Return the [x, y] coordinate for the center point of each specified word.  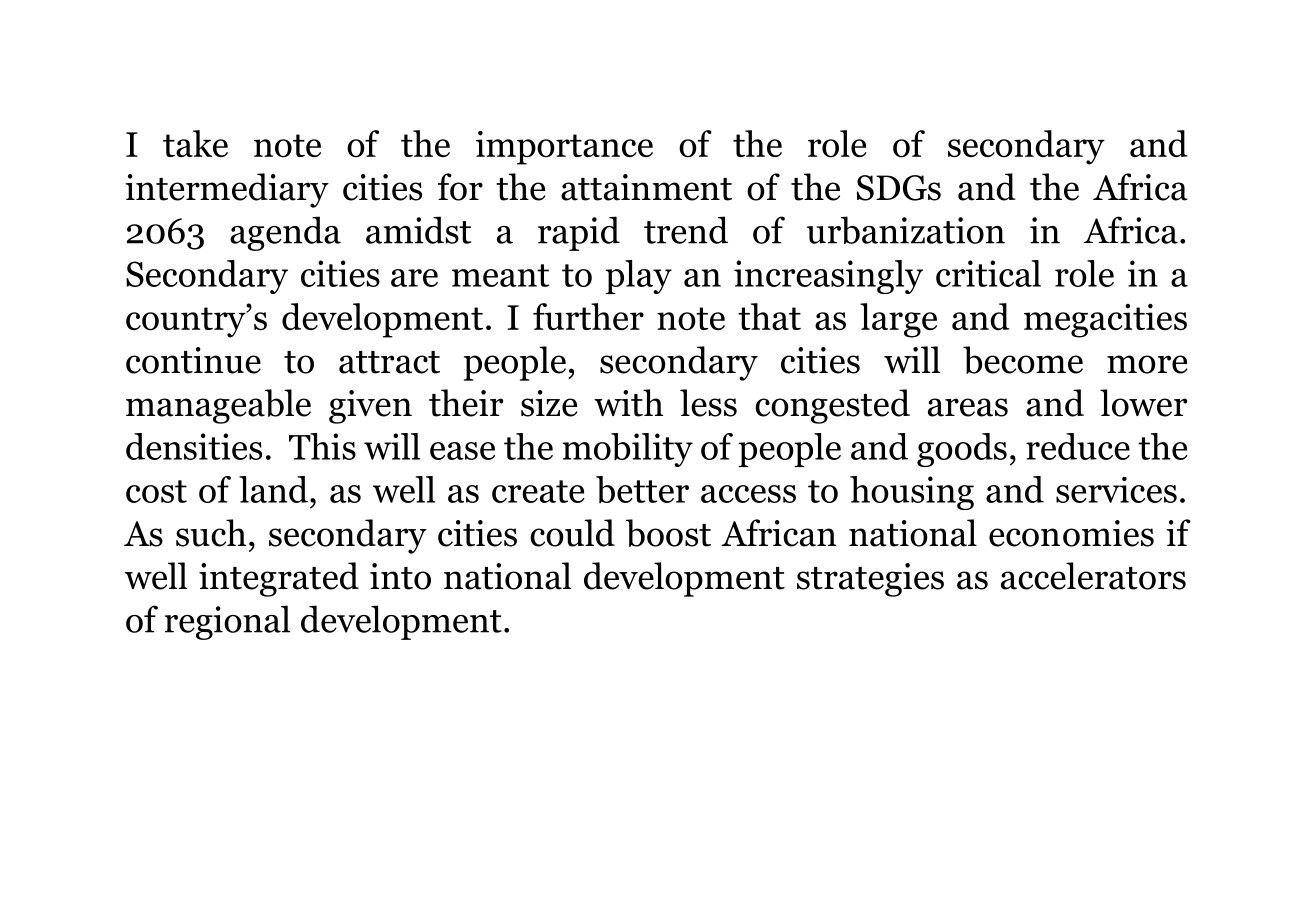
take [195, 143]
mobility [627, 450]
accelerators [1093, 576]
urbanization [906, 230]
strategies [870, 580]
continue [193, 360]
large [898, 320]
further [588, 316]
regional [227, 622]
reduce [1078, 446]
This [322, 446]
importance [564, 148]
